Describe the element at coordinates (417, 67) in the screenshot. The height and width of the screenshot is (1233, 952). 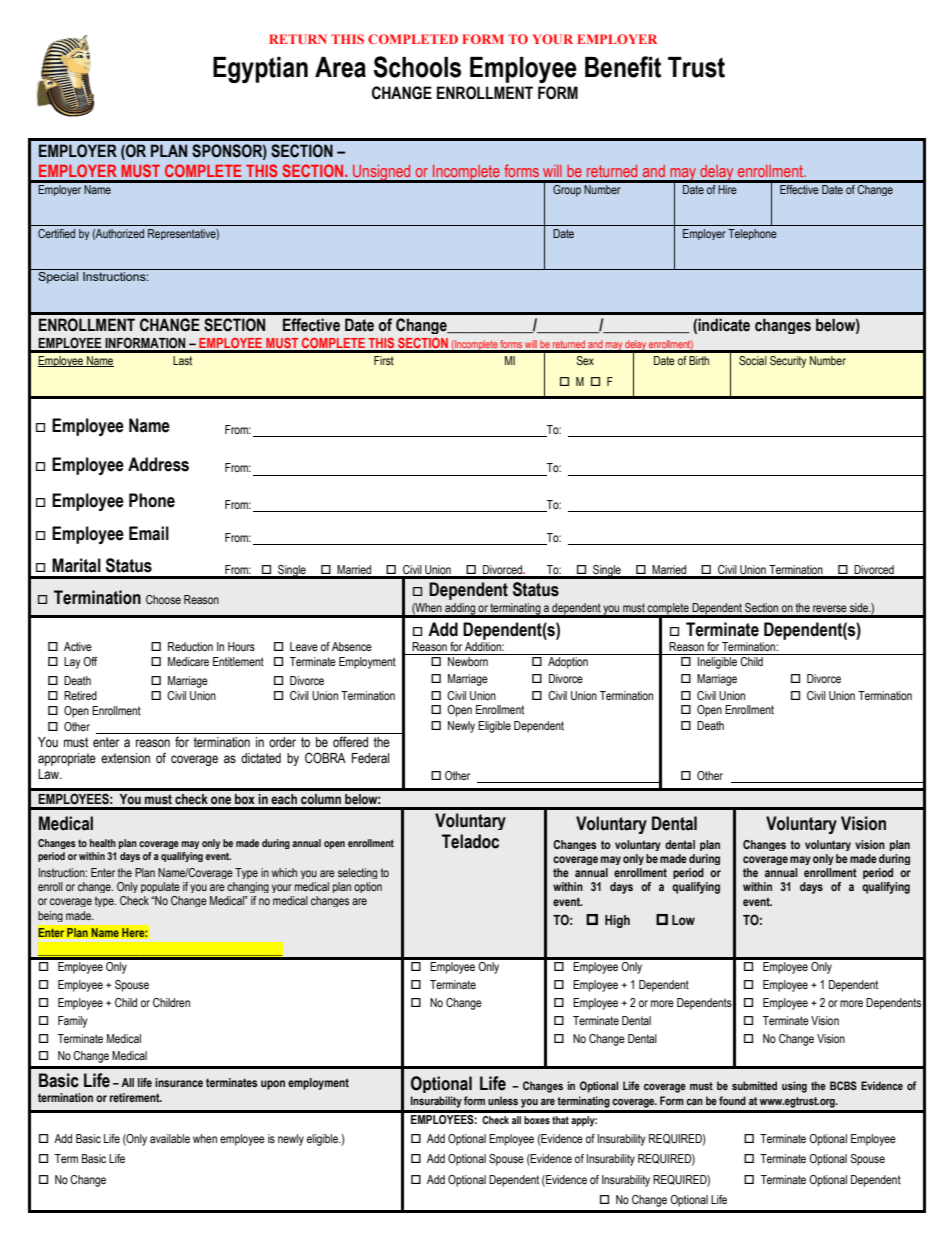
I see `Schools` at that location.
